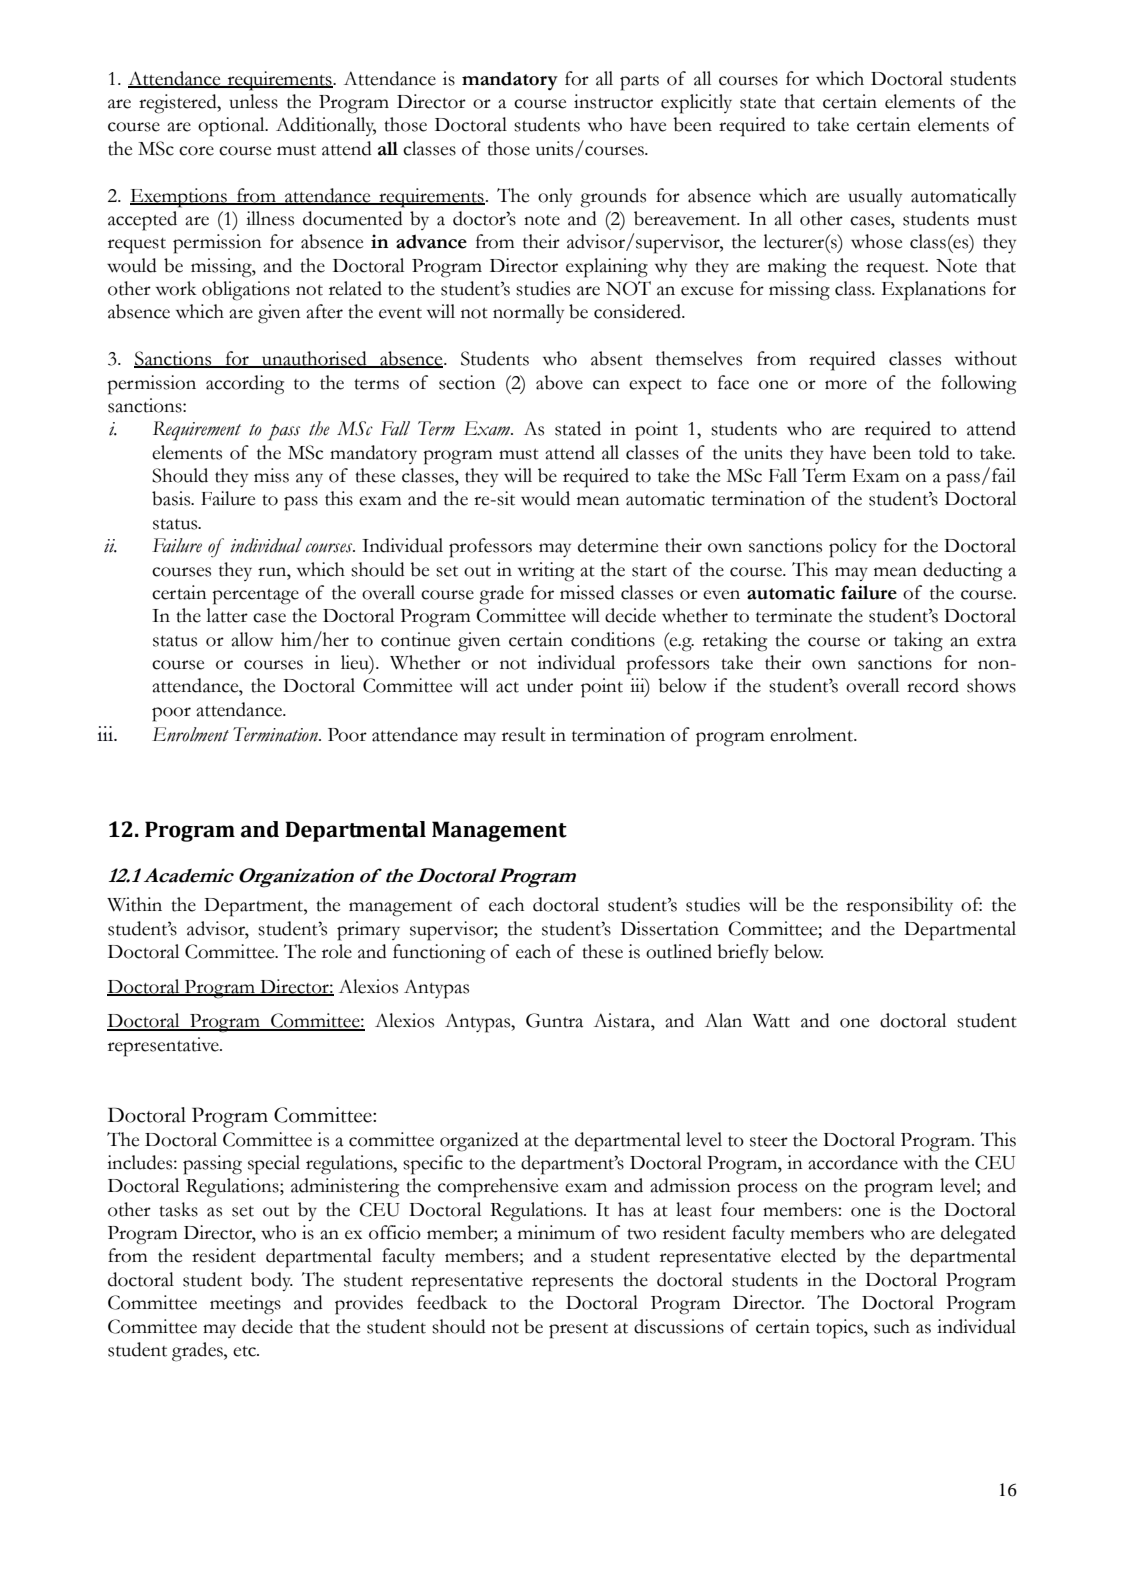 The width and height of the page is (1124, 1590). I want to click on meetings, so click(245, 1305).
